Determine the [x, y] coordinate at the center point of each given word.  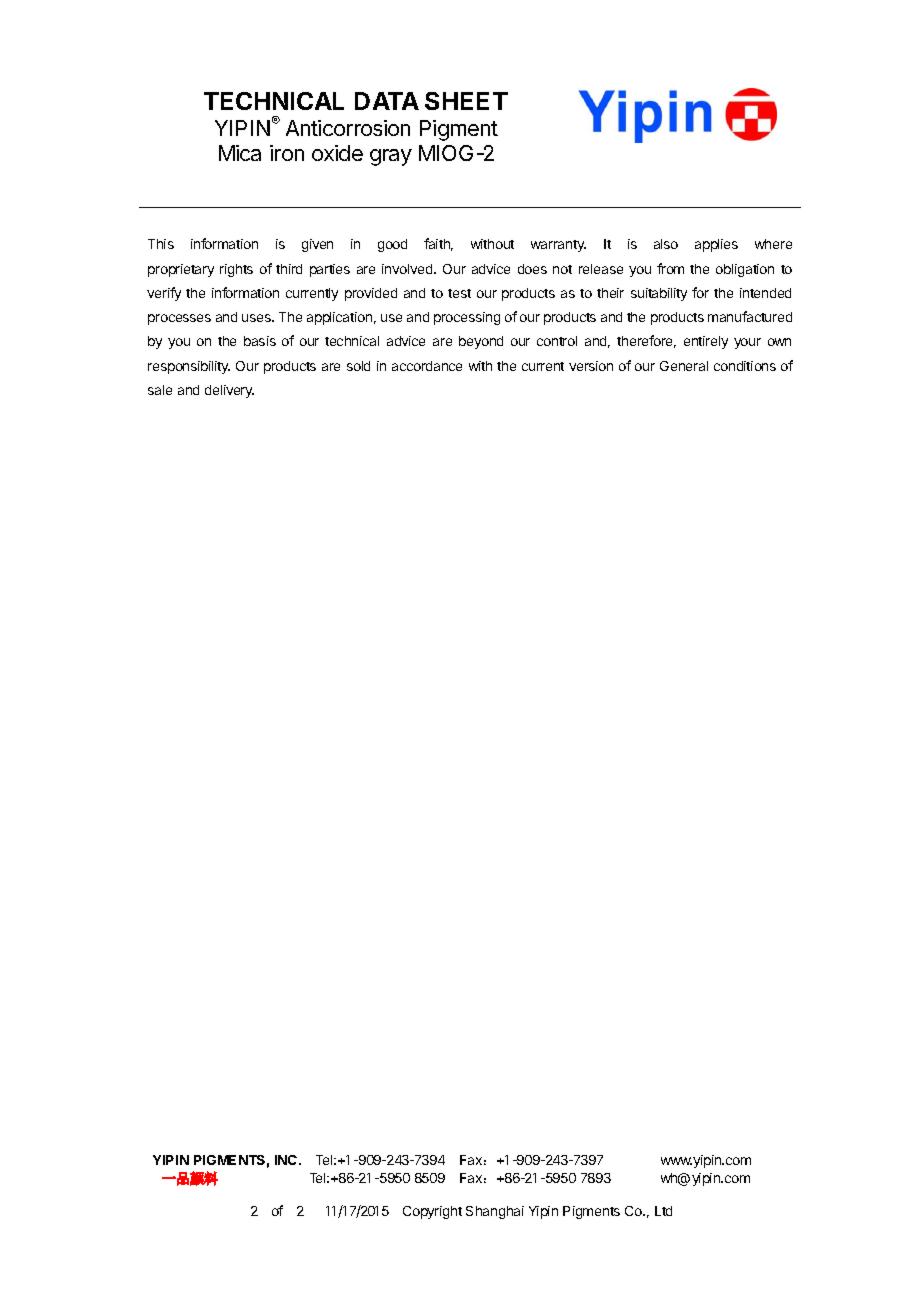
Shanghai [495, 1212]
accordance [427, 366]
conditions [745, 366]
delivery [229, 391]
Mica [240, 153]
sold [358, 366]
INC [287, 1160]
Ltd [663, 1211]
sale [160, 390]
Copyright [432, 1212]
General [684, 366]
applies [716, 245]
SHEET [466, 101]
